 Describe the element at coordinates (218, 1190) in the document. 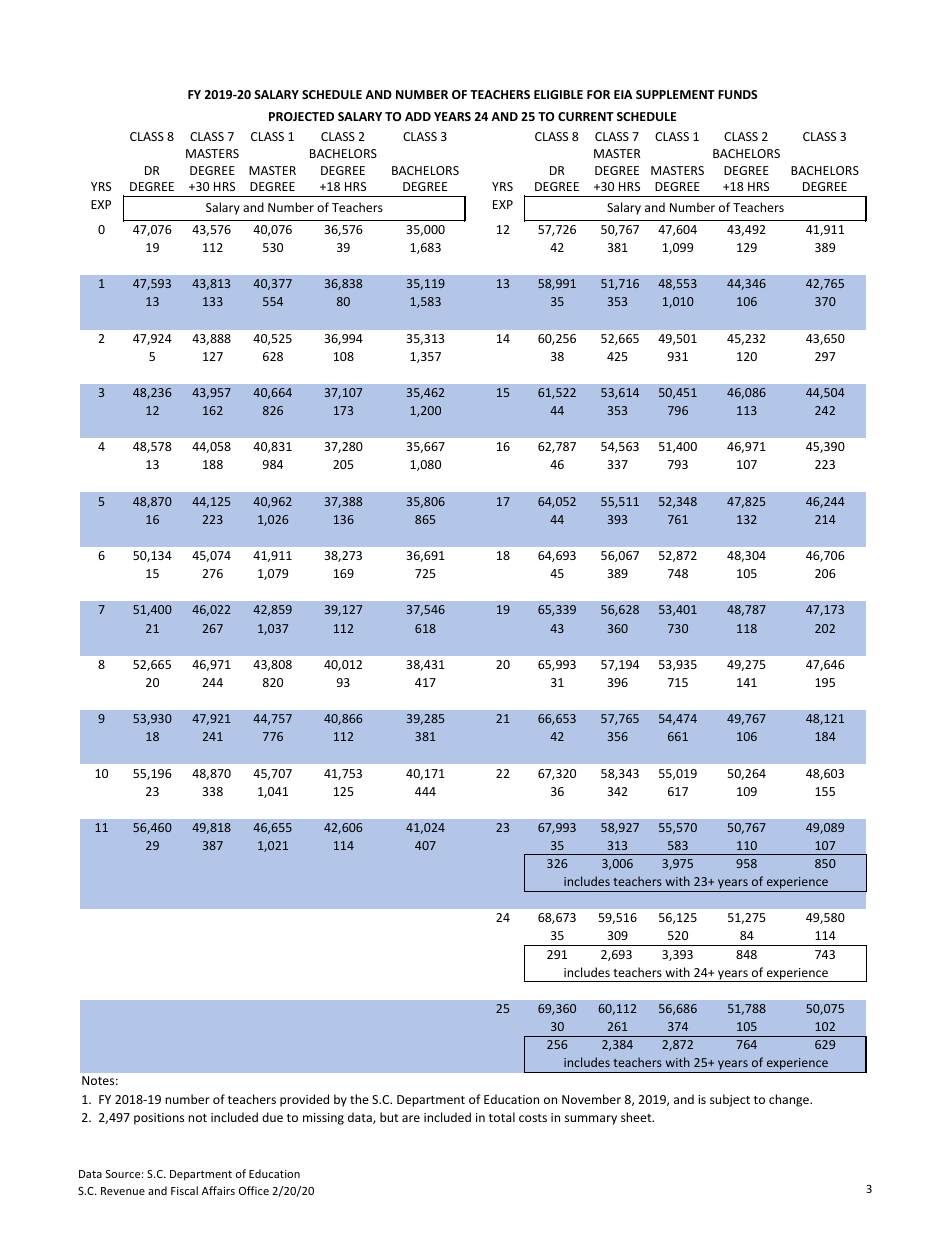

I see `Affairs` at that location.
